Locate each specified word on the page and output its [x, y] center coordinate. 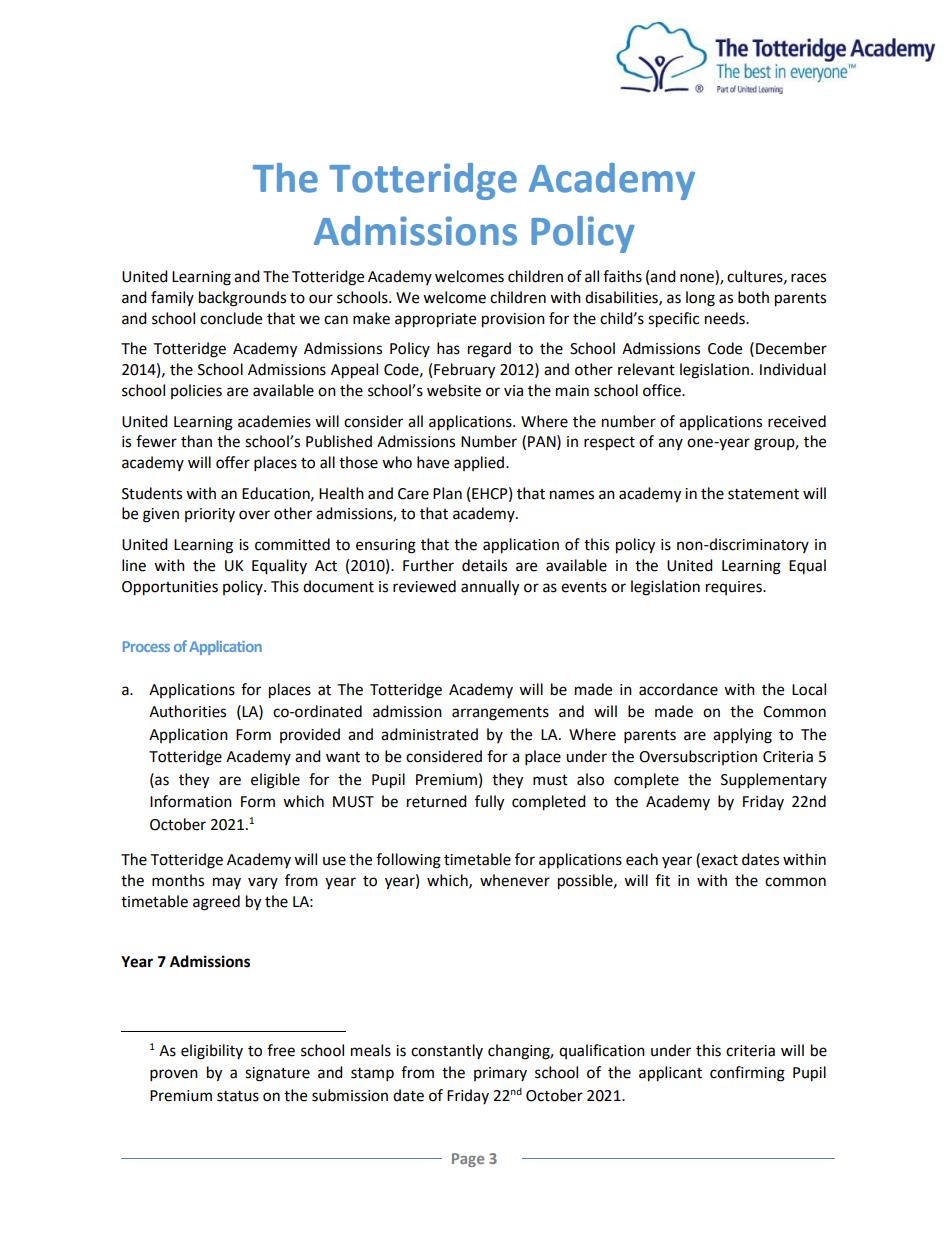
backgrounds [242, 299]
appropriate [435, 320]
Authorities [187, 711]
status [238, 1096]
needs [726, 318]
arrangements [500, 714]
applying [742, 736]
